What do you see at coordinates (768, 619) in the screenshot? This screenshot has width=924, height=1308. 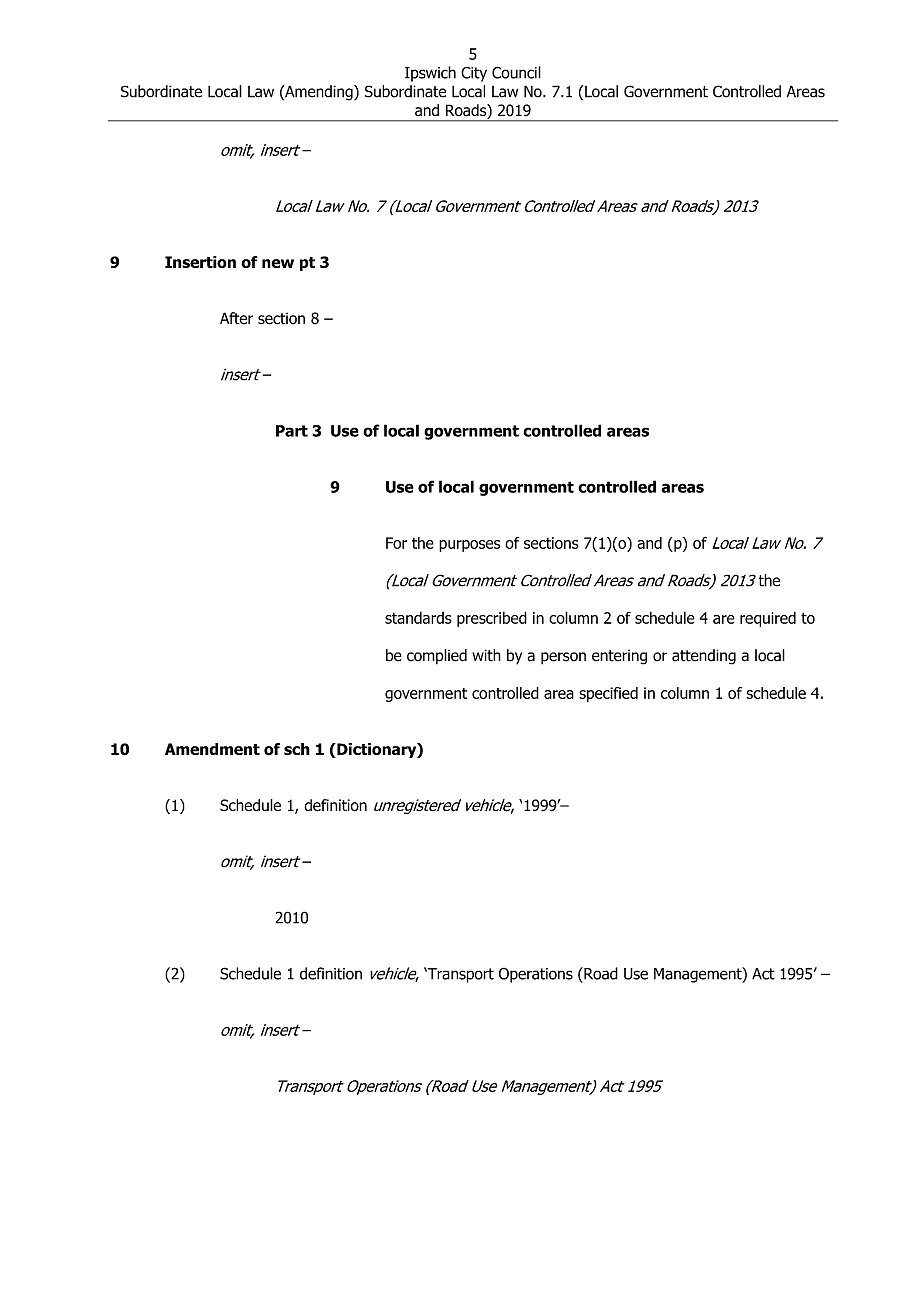 I see `required` at bounding box center [768, 619].
